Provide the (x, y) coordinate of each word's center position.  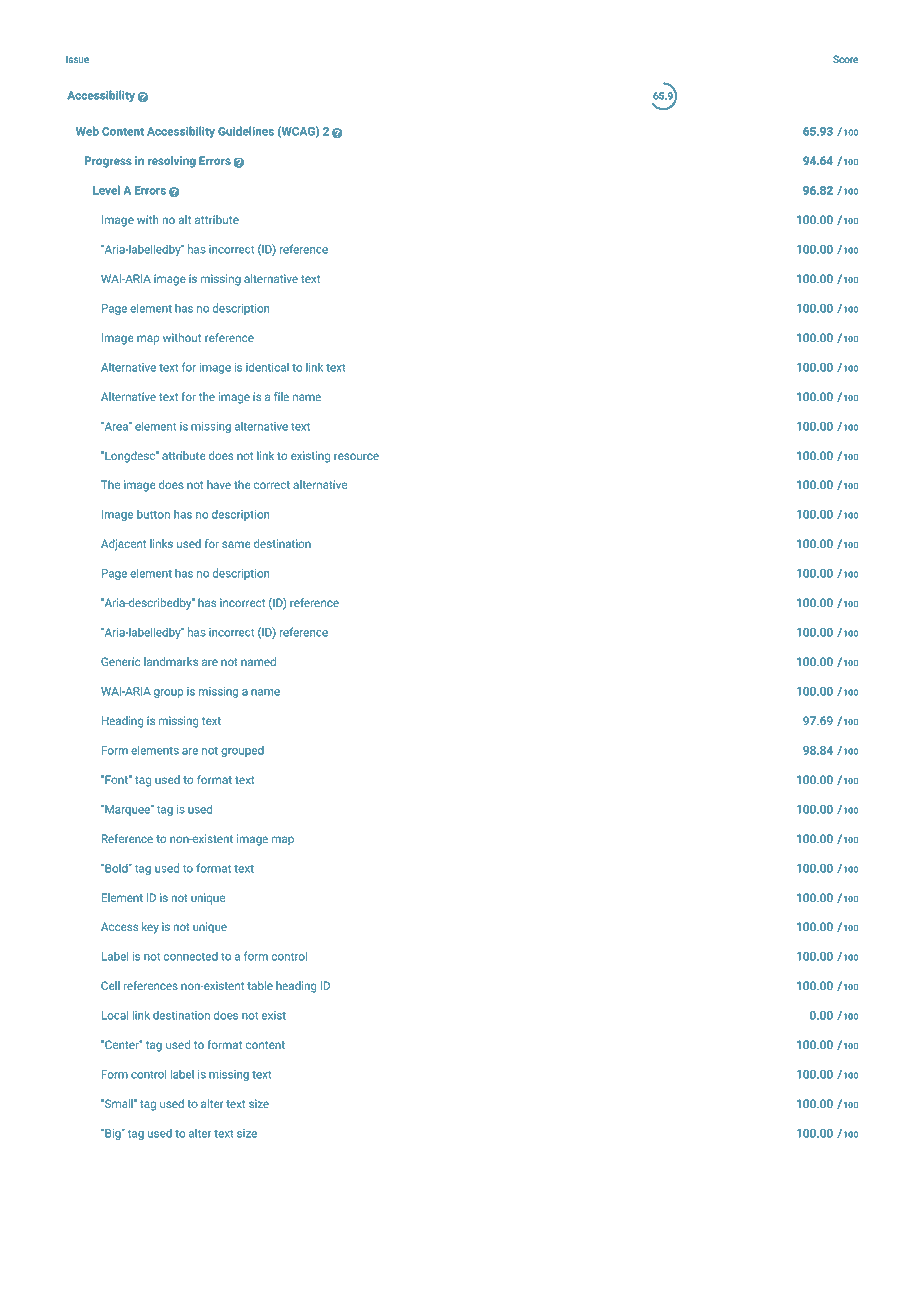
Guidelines (246, 131)
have (219, 484)
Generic (120, 661)
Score (845, 59)
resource (356, 456)
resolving (172, 162)
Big (113, 1134)
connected (191, 956)
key (150, 928)
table (260, 985)
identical (267, 367)
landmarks (171, 661)
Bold (116, 868)
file (281, 396)
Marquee (127, 810)
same (236, 544)
